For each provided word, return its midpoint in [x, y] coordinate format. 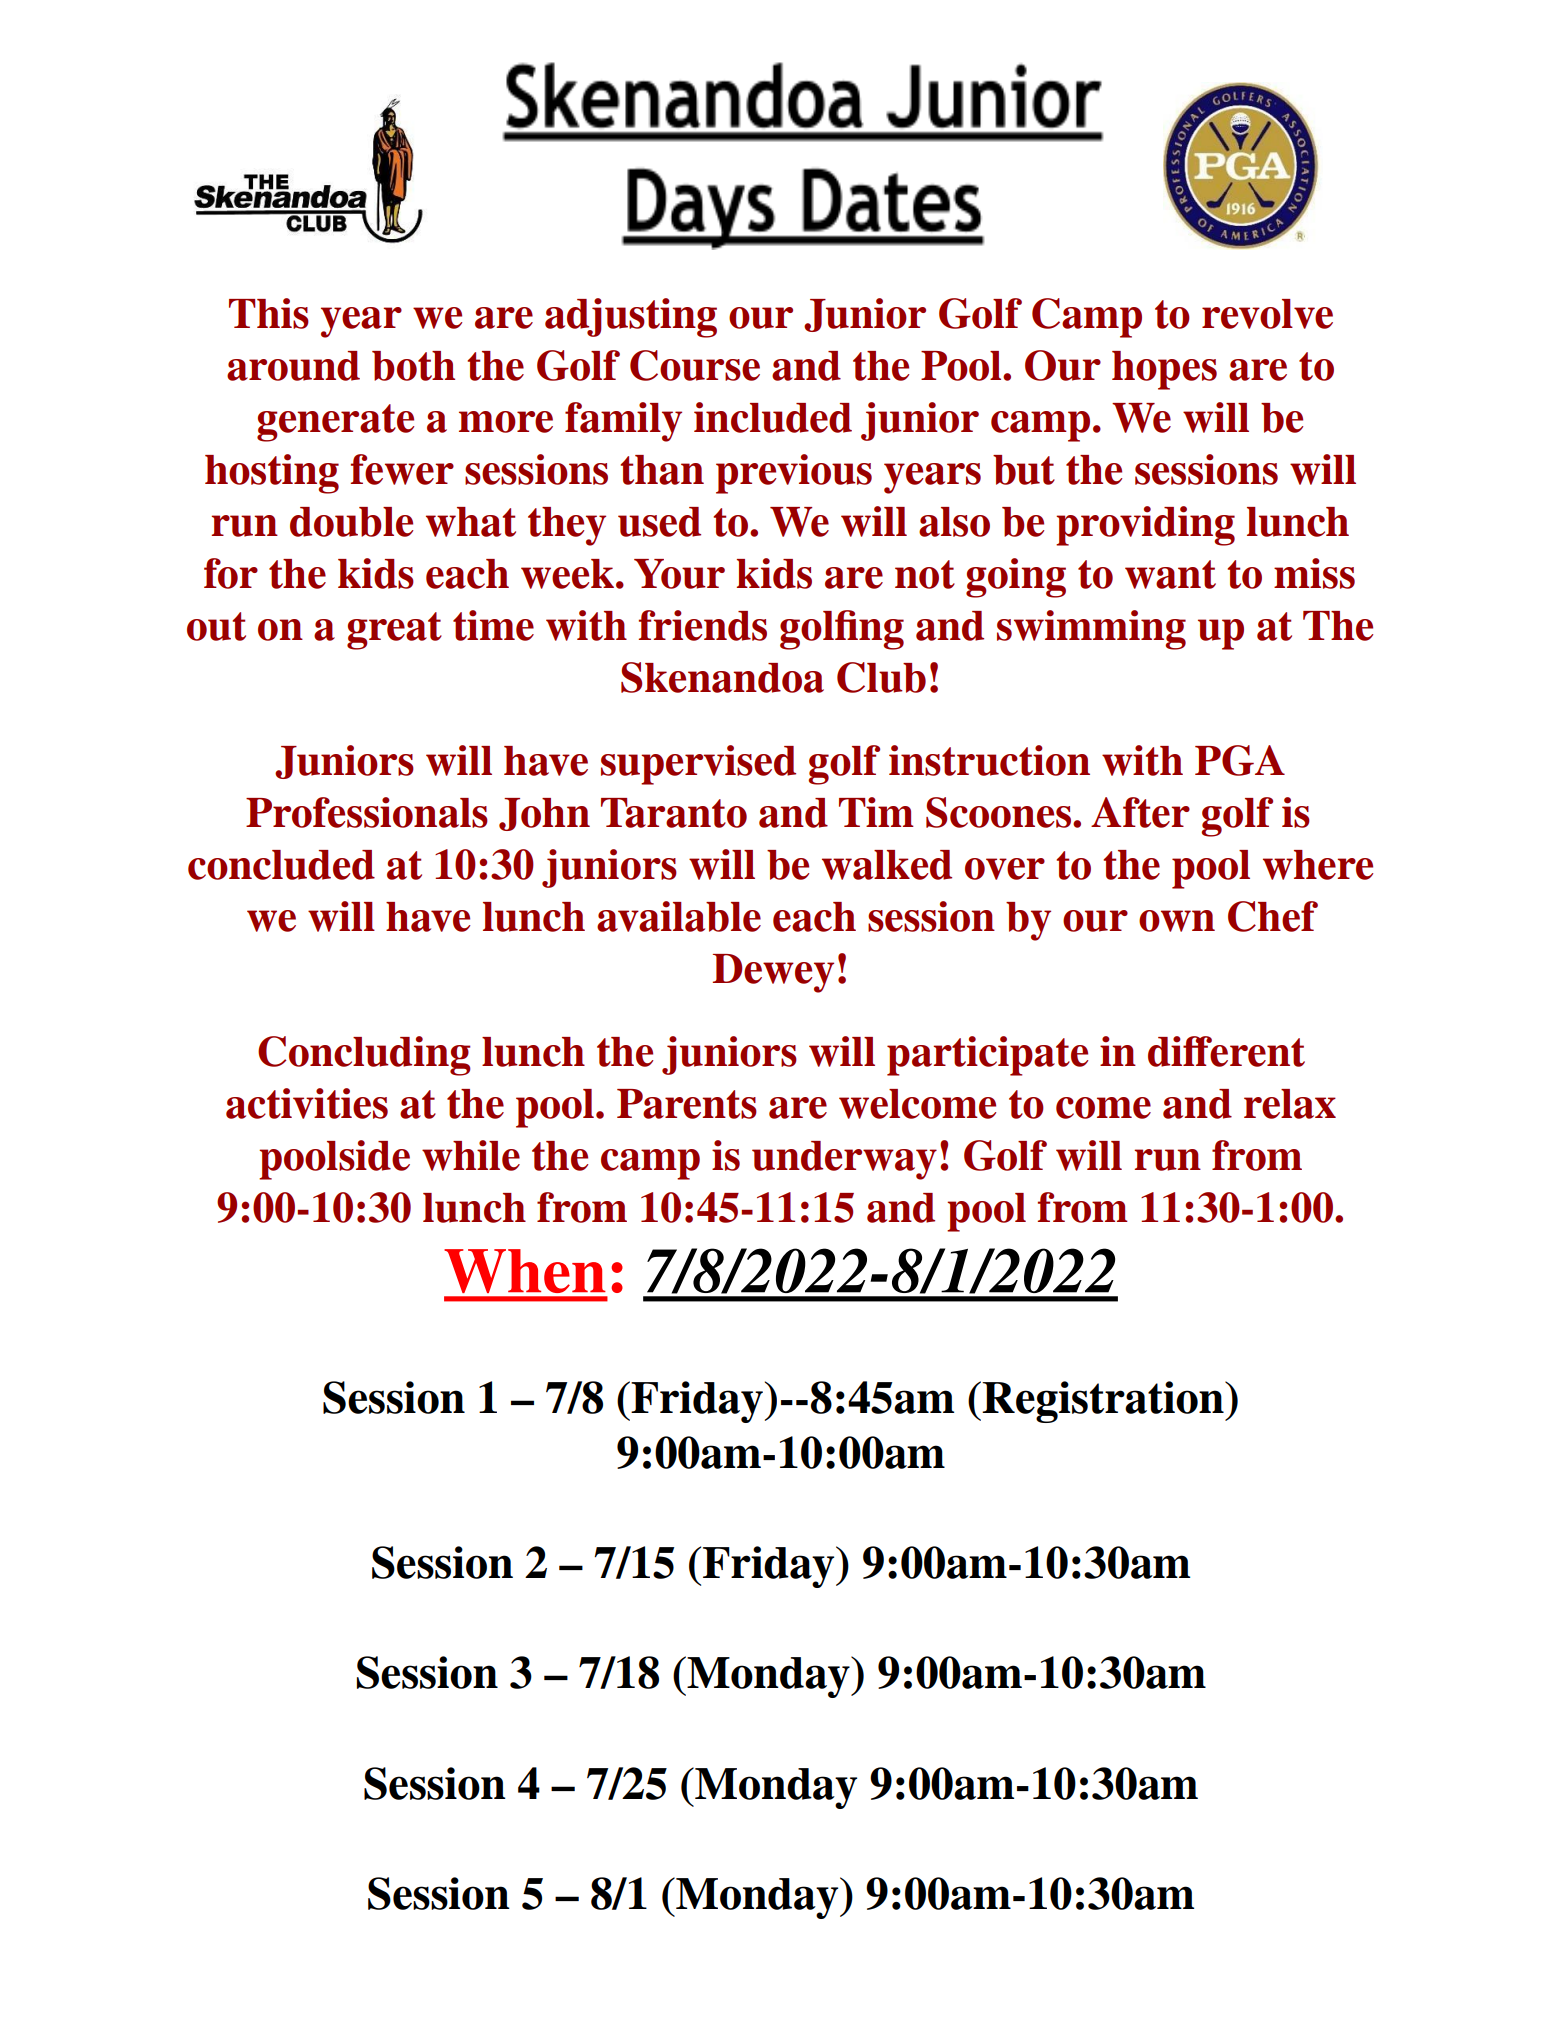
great [394, 631]
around [293, 366]
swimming [1091, 630]
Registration [1104, 1402]
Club [881, 677]
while [471, 1155]
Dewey [773, 973]
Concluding [364, 1056]
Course [695, 365]
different [1226, 1051]
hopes [1164, 370]
